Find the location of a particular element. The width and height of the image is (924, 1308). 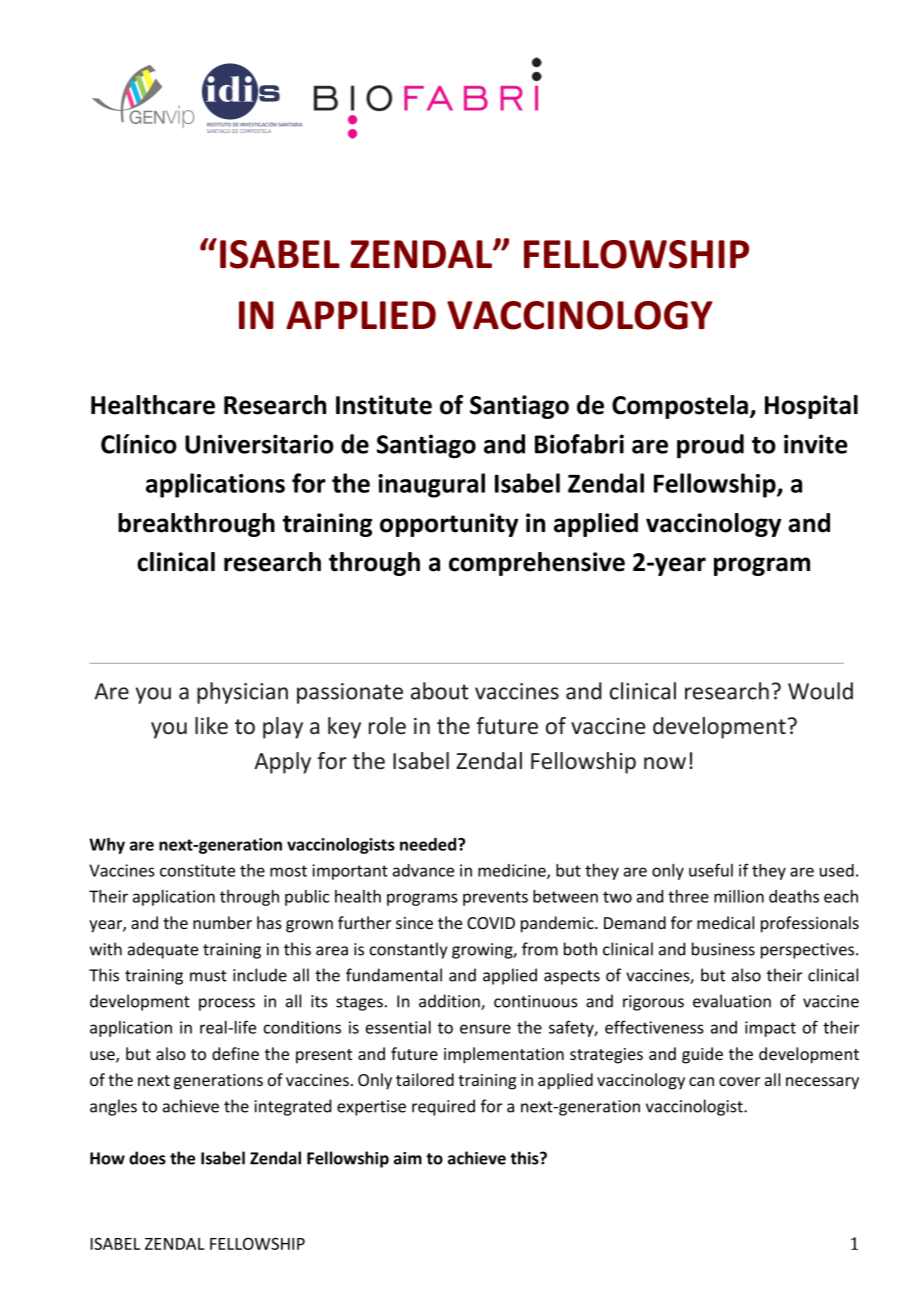

now is located at coordinates (665, 763).
